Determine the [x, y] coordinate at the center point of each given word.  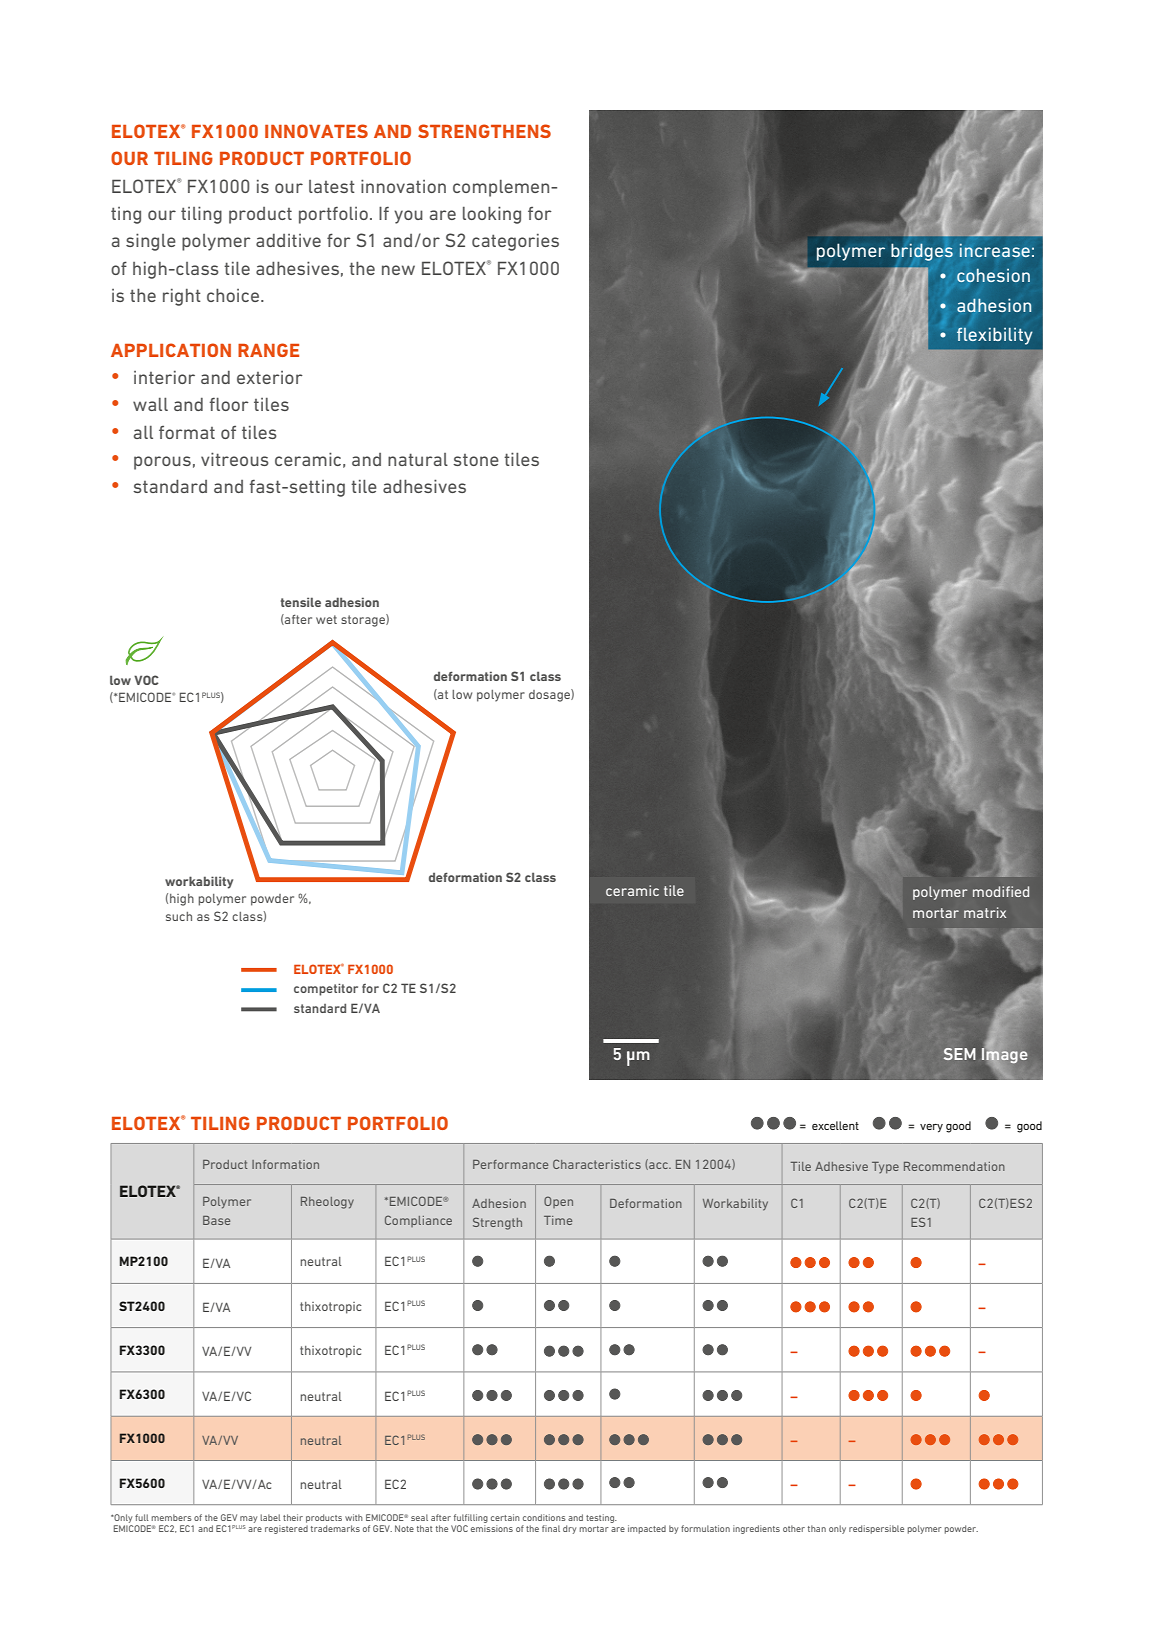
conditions [544, 1517]
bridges [922, 252]
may [248, 1519]
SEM [959, 1054]
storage [364, 620]
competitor [326, 989]
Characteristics [597, 1164]
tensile [301, 602]
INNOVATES [316, 131]
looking [492, 215]
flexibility [995, 336]
